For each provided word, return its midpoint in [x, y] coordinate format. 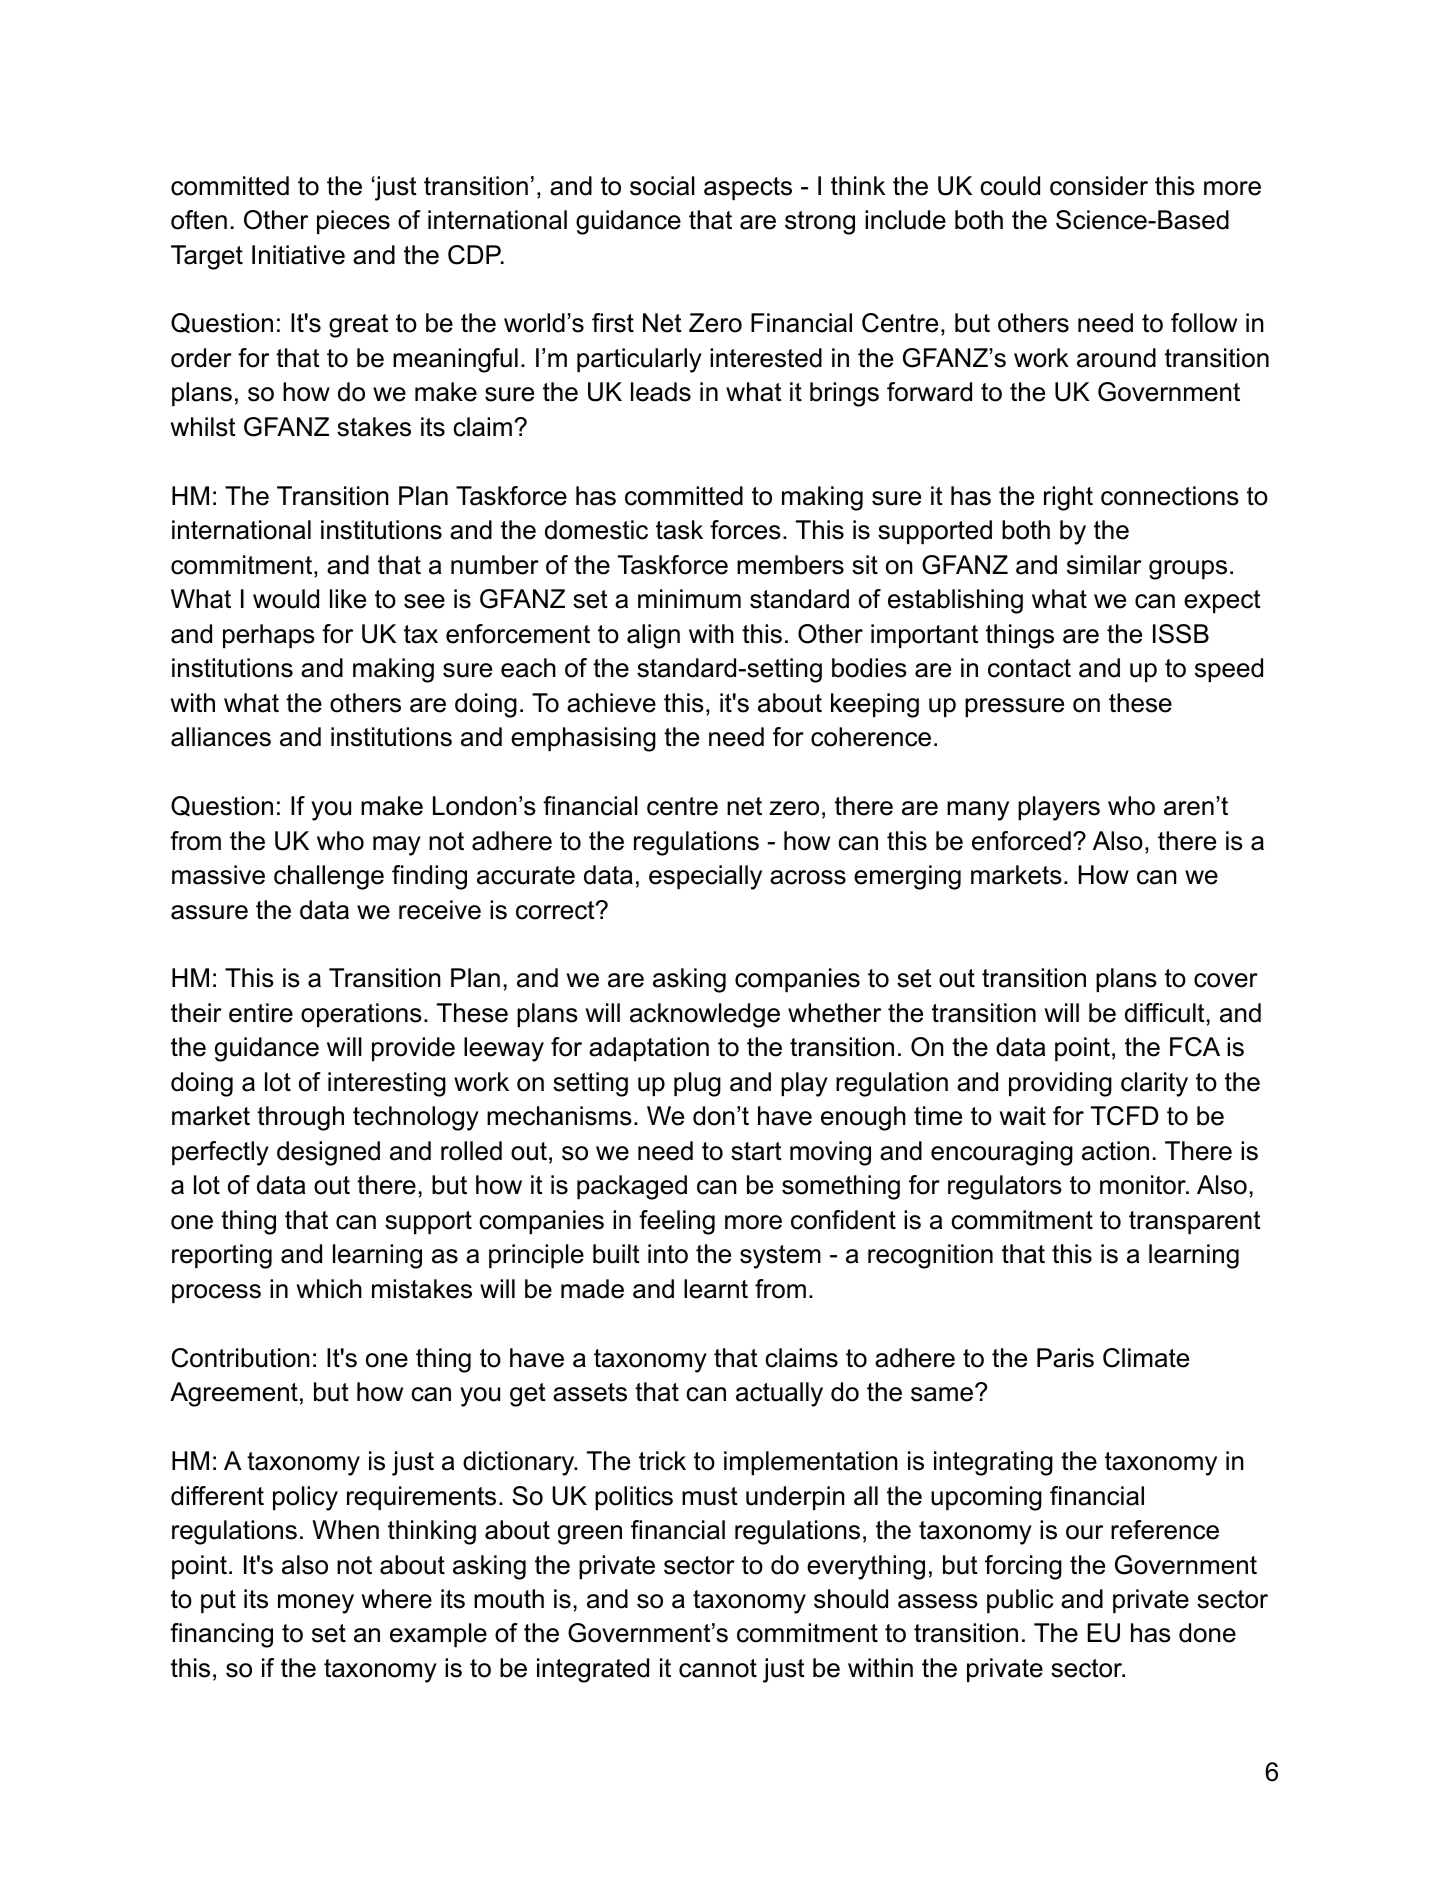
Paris [1065, 1358]
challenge [329, 877]
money [316, 1604]
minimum [689, 599]
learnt [716, 1289]
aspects [748, 188]
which [329, 1289]
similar [1104, 565]
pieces [353, 222]
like [348, 599]
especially [705, 877]
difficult [1165, 1013]
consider [1099, 186]
